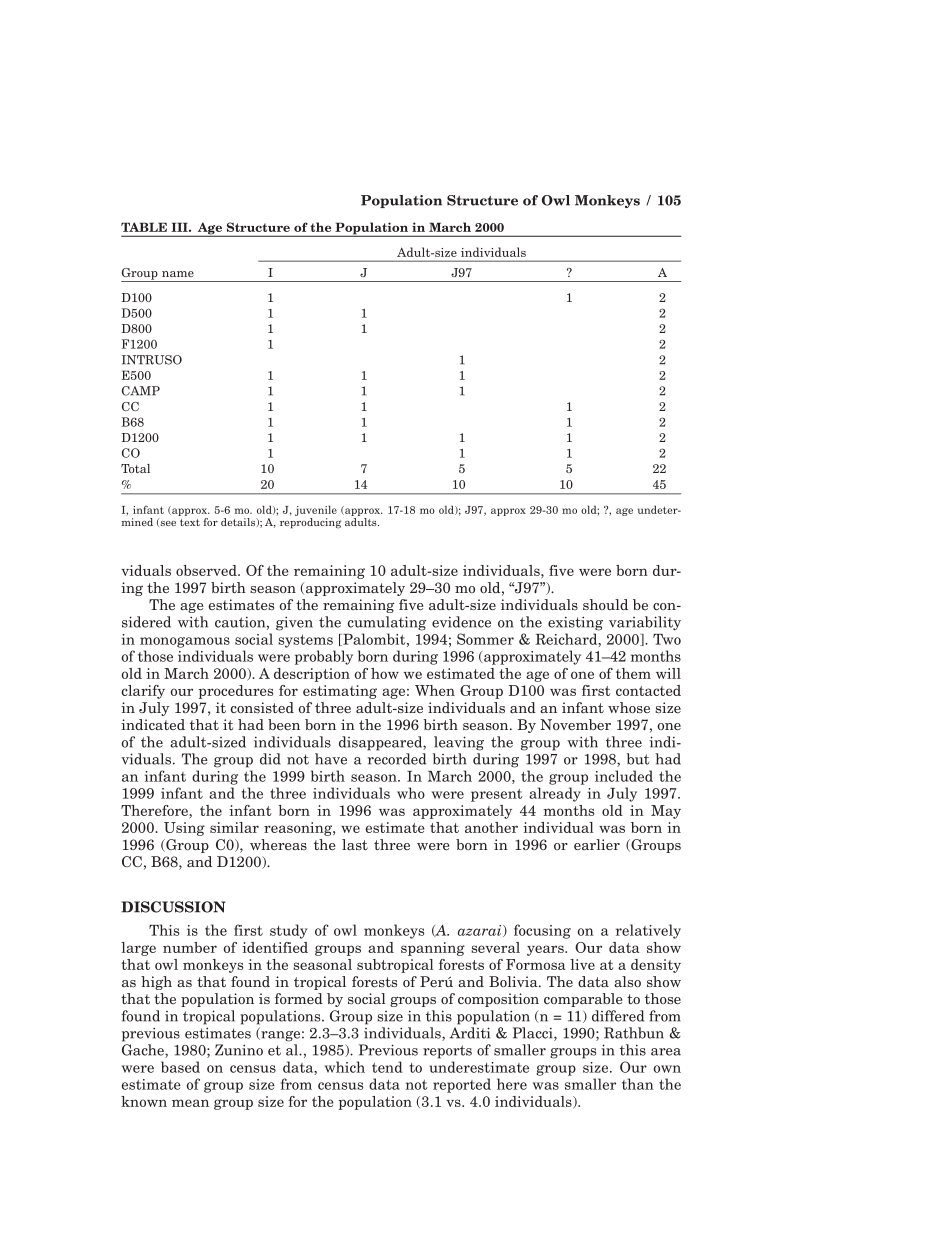 The height and width of the screenshot is (1233, 952). I want to click on When, so click(435, 690).
